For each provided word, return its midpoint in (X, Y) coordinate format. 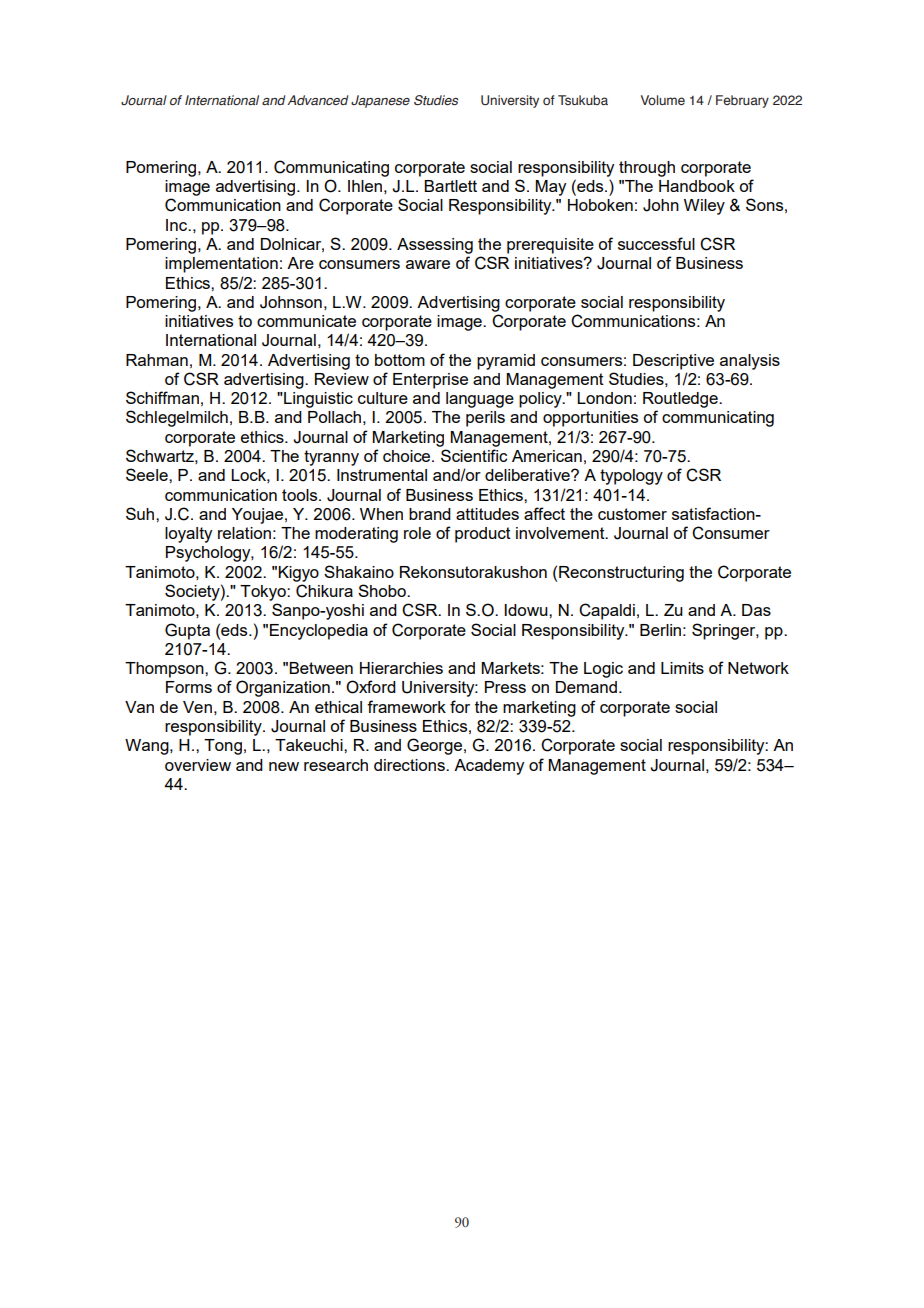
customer (632, 514)
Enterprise (430, 381)
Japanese (380, 101)
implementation (221, 265)
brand (430, 514)
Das (756, 610)
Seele (148, 474)
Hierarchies (401, 668)
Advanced (318, 100)
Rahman (157, 360)
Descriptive (673, 362)
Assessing (435, 246)
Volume (663, 100)
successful (656, 243)
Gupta (187, 631)
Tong (223, 747)
